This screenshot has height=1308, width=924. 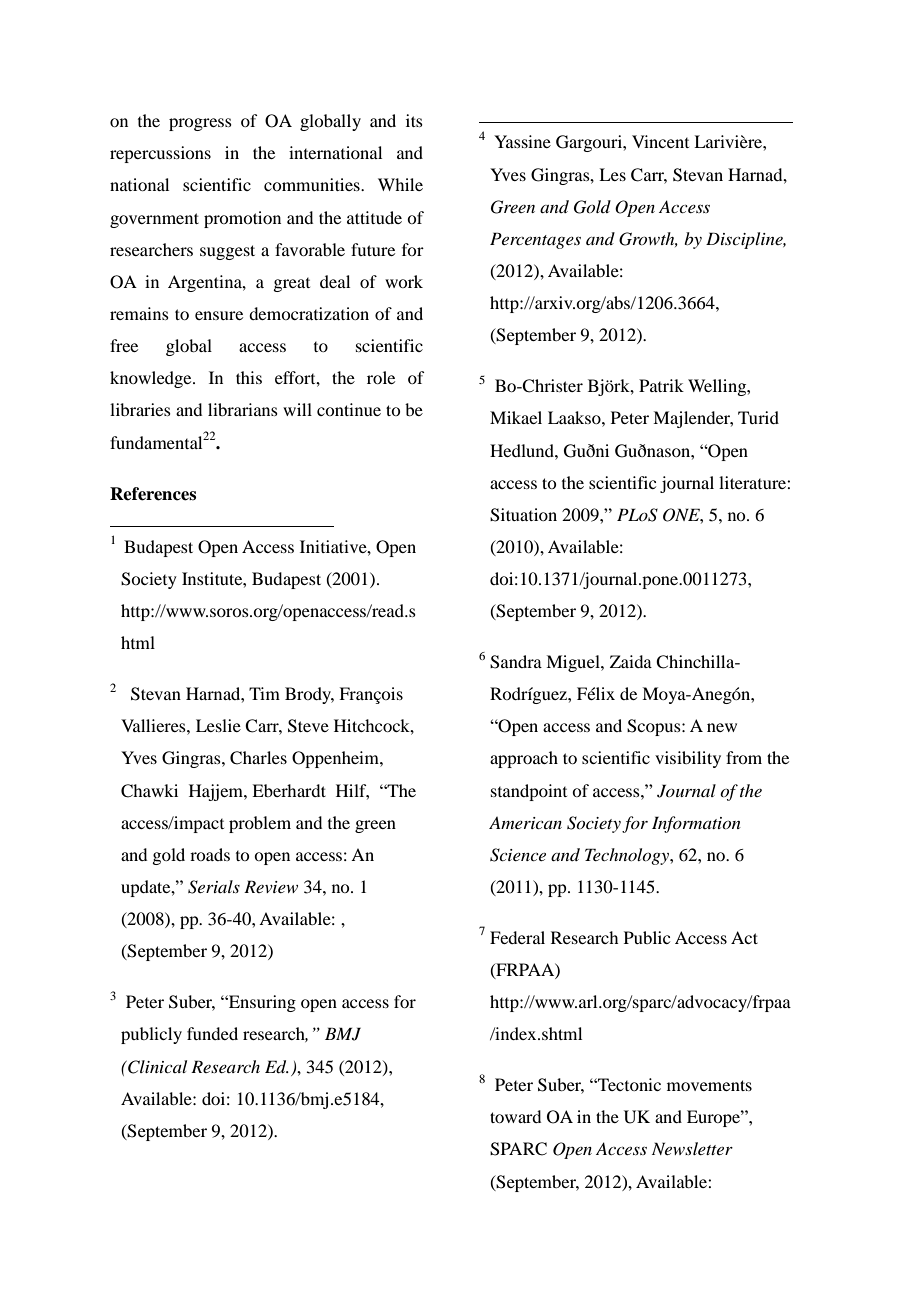 I want to click on toward, so click(x=515, y=1116).
